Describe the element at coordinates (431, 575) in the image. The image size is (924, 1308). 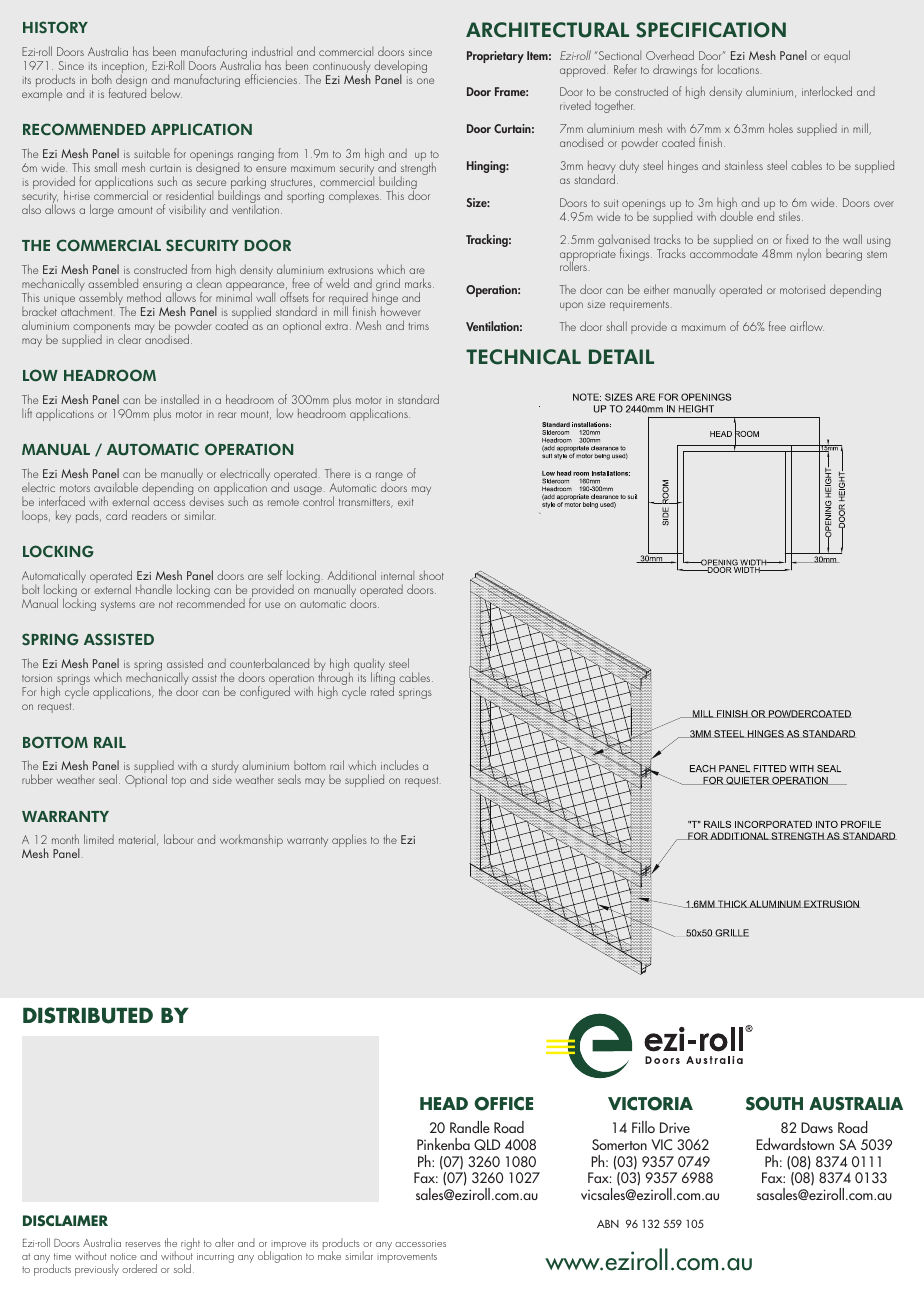
I see `shoot` at that location.
